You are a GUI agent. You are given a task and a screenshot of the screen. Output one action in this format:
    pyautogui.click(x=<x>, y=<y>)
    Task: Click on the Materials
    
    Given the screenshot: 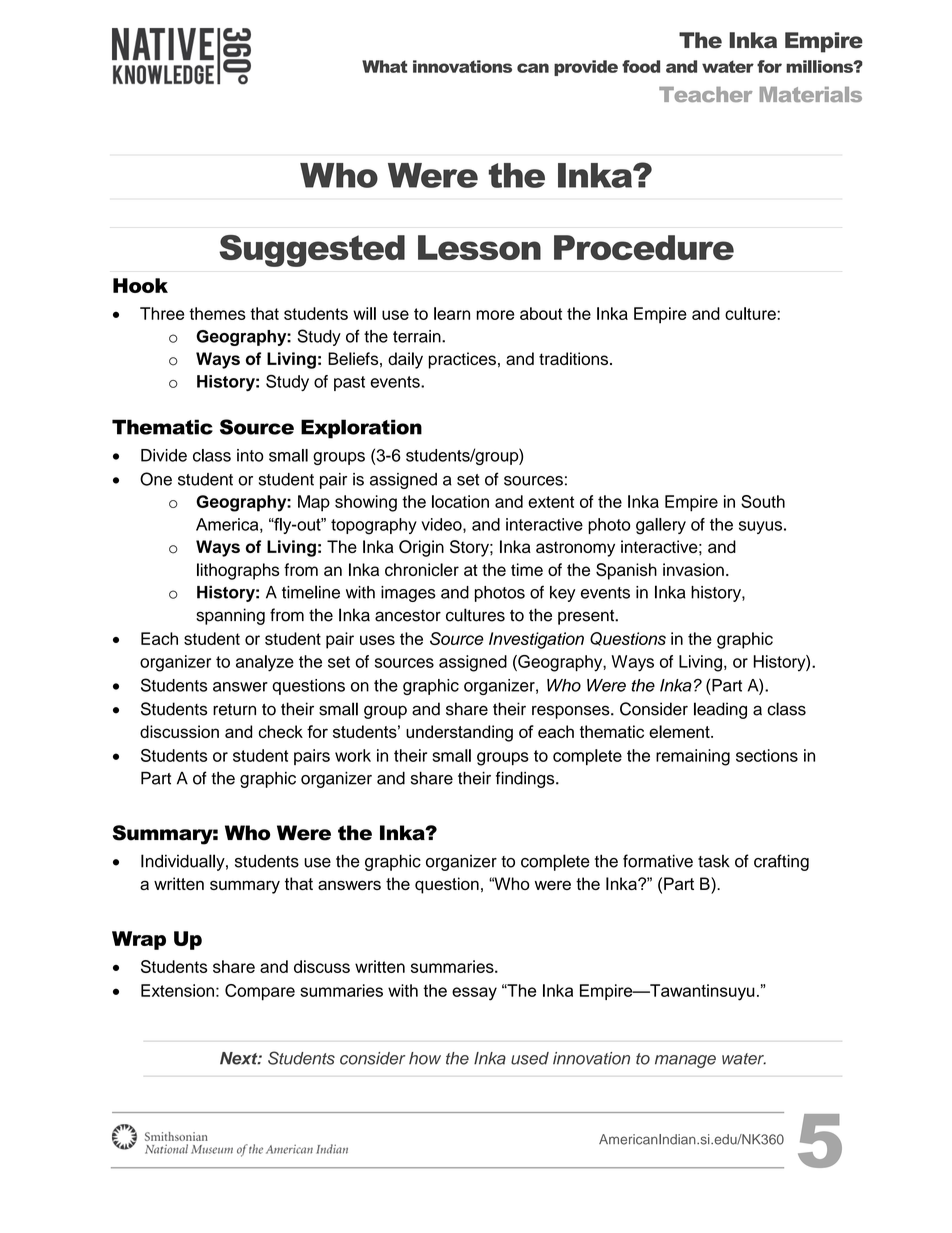 What is the action you would take?
    pyautogui.click(x=811, y=94)
